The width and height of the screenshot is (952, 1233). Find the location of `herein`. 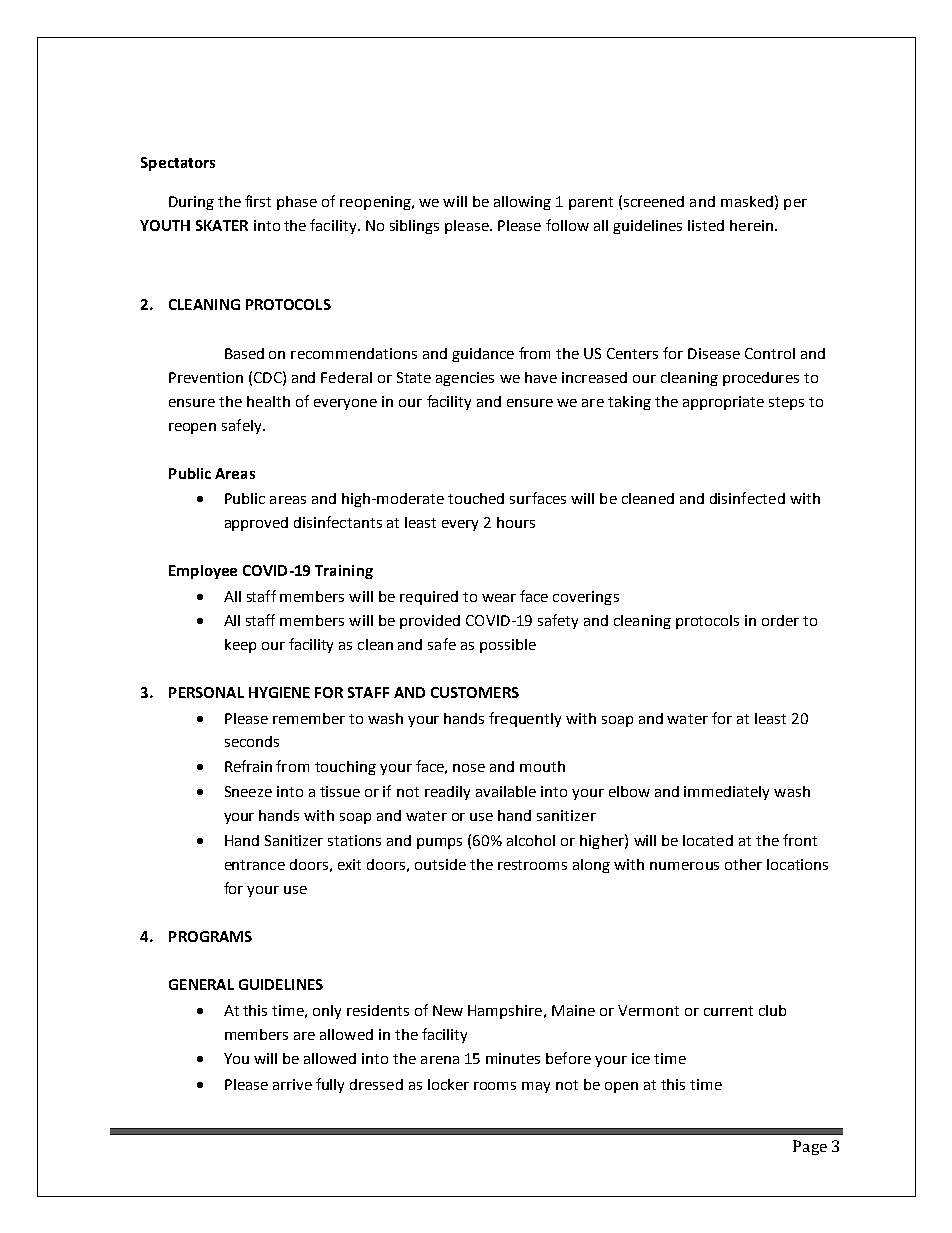

herein is located at coordinates (753, 225).
